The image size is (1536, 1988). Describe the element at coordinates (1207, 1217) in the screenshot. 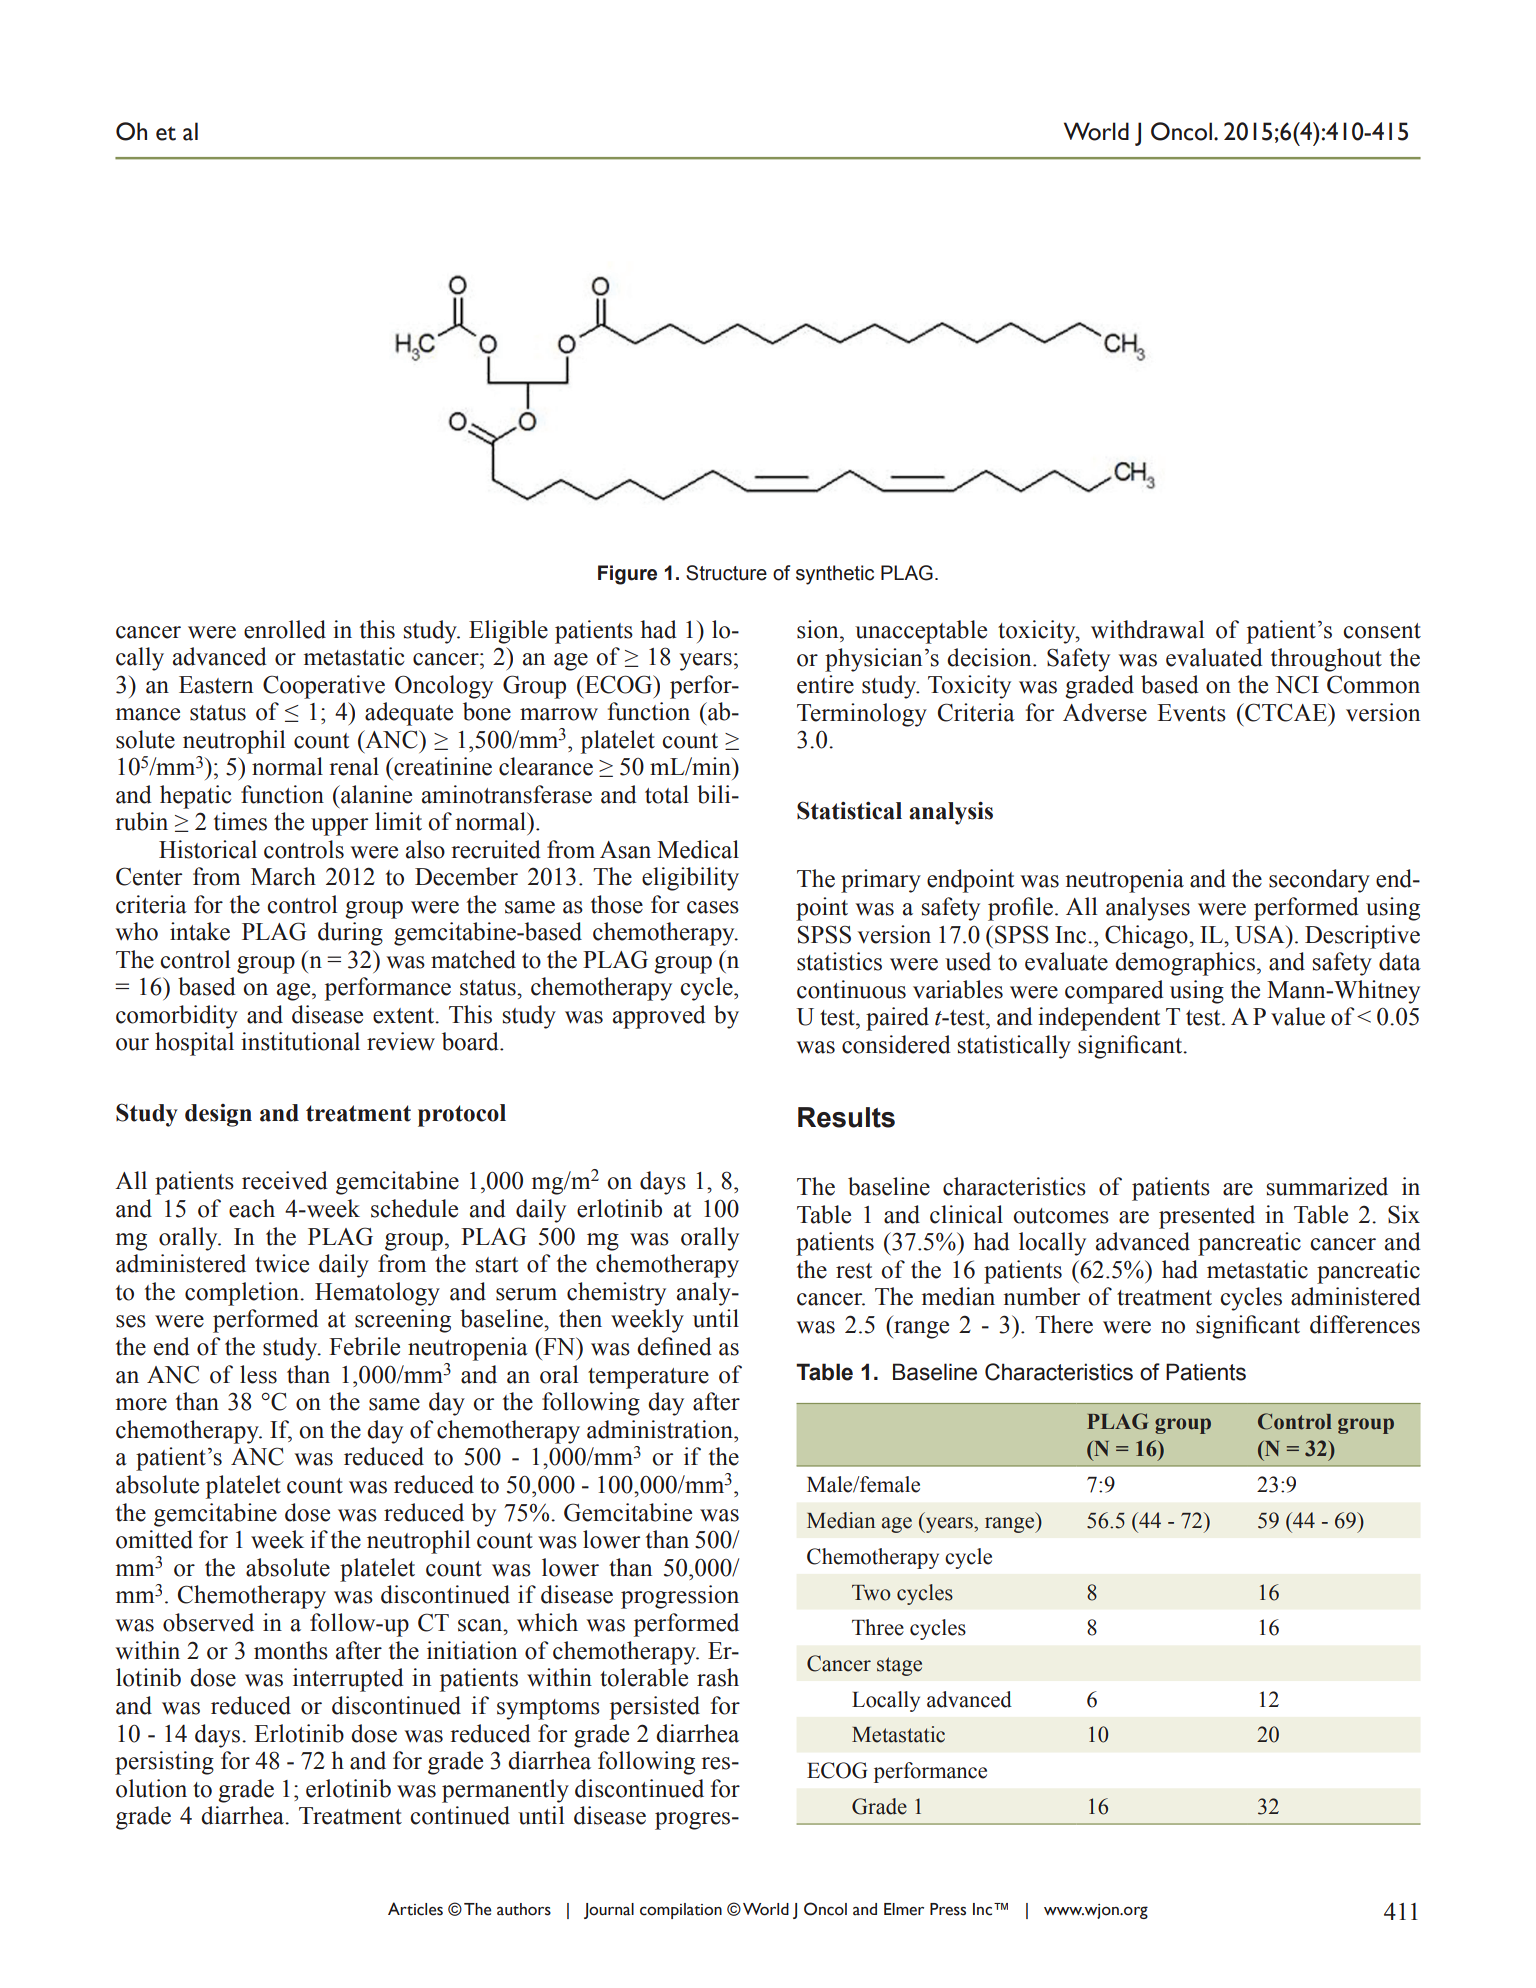

I see `presented` at that location.
